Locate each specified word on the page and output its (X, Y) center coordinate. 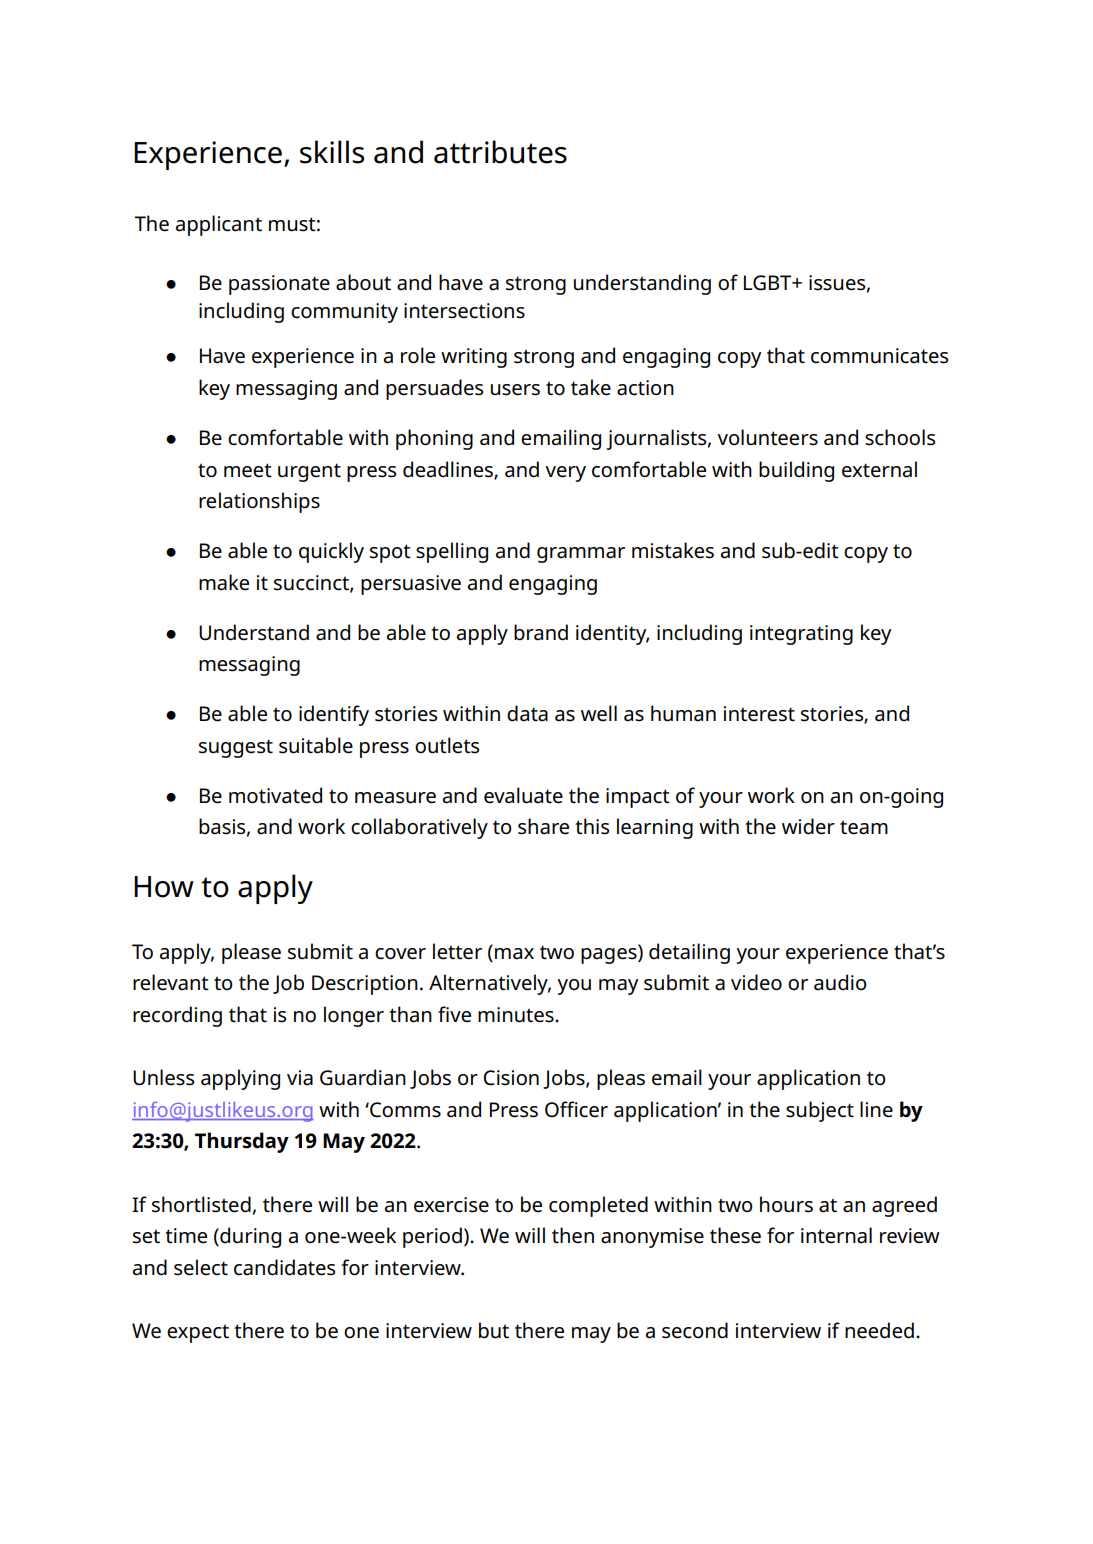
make (224, 582)
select (201, 1267)
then (573, 1235)
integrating (801, 635)
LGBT (769, 283)
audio (840, 982)
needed (879, 1330)
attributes (500, 152)
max (514, 954)
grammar (581, 555)
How (164, 887)
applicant (219, 225)
